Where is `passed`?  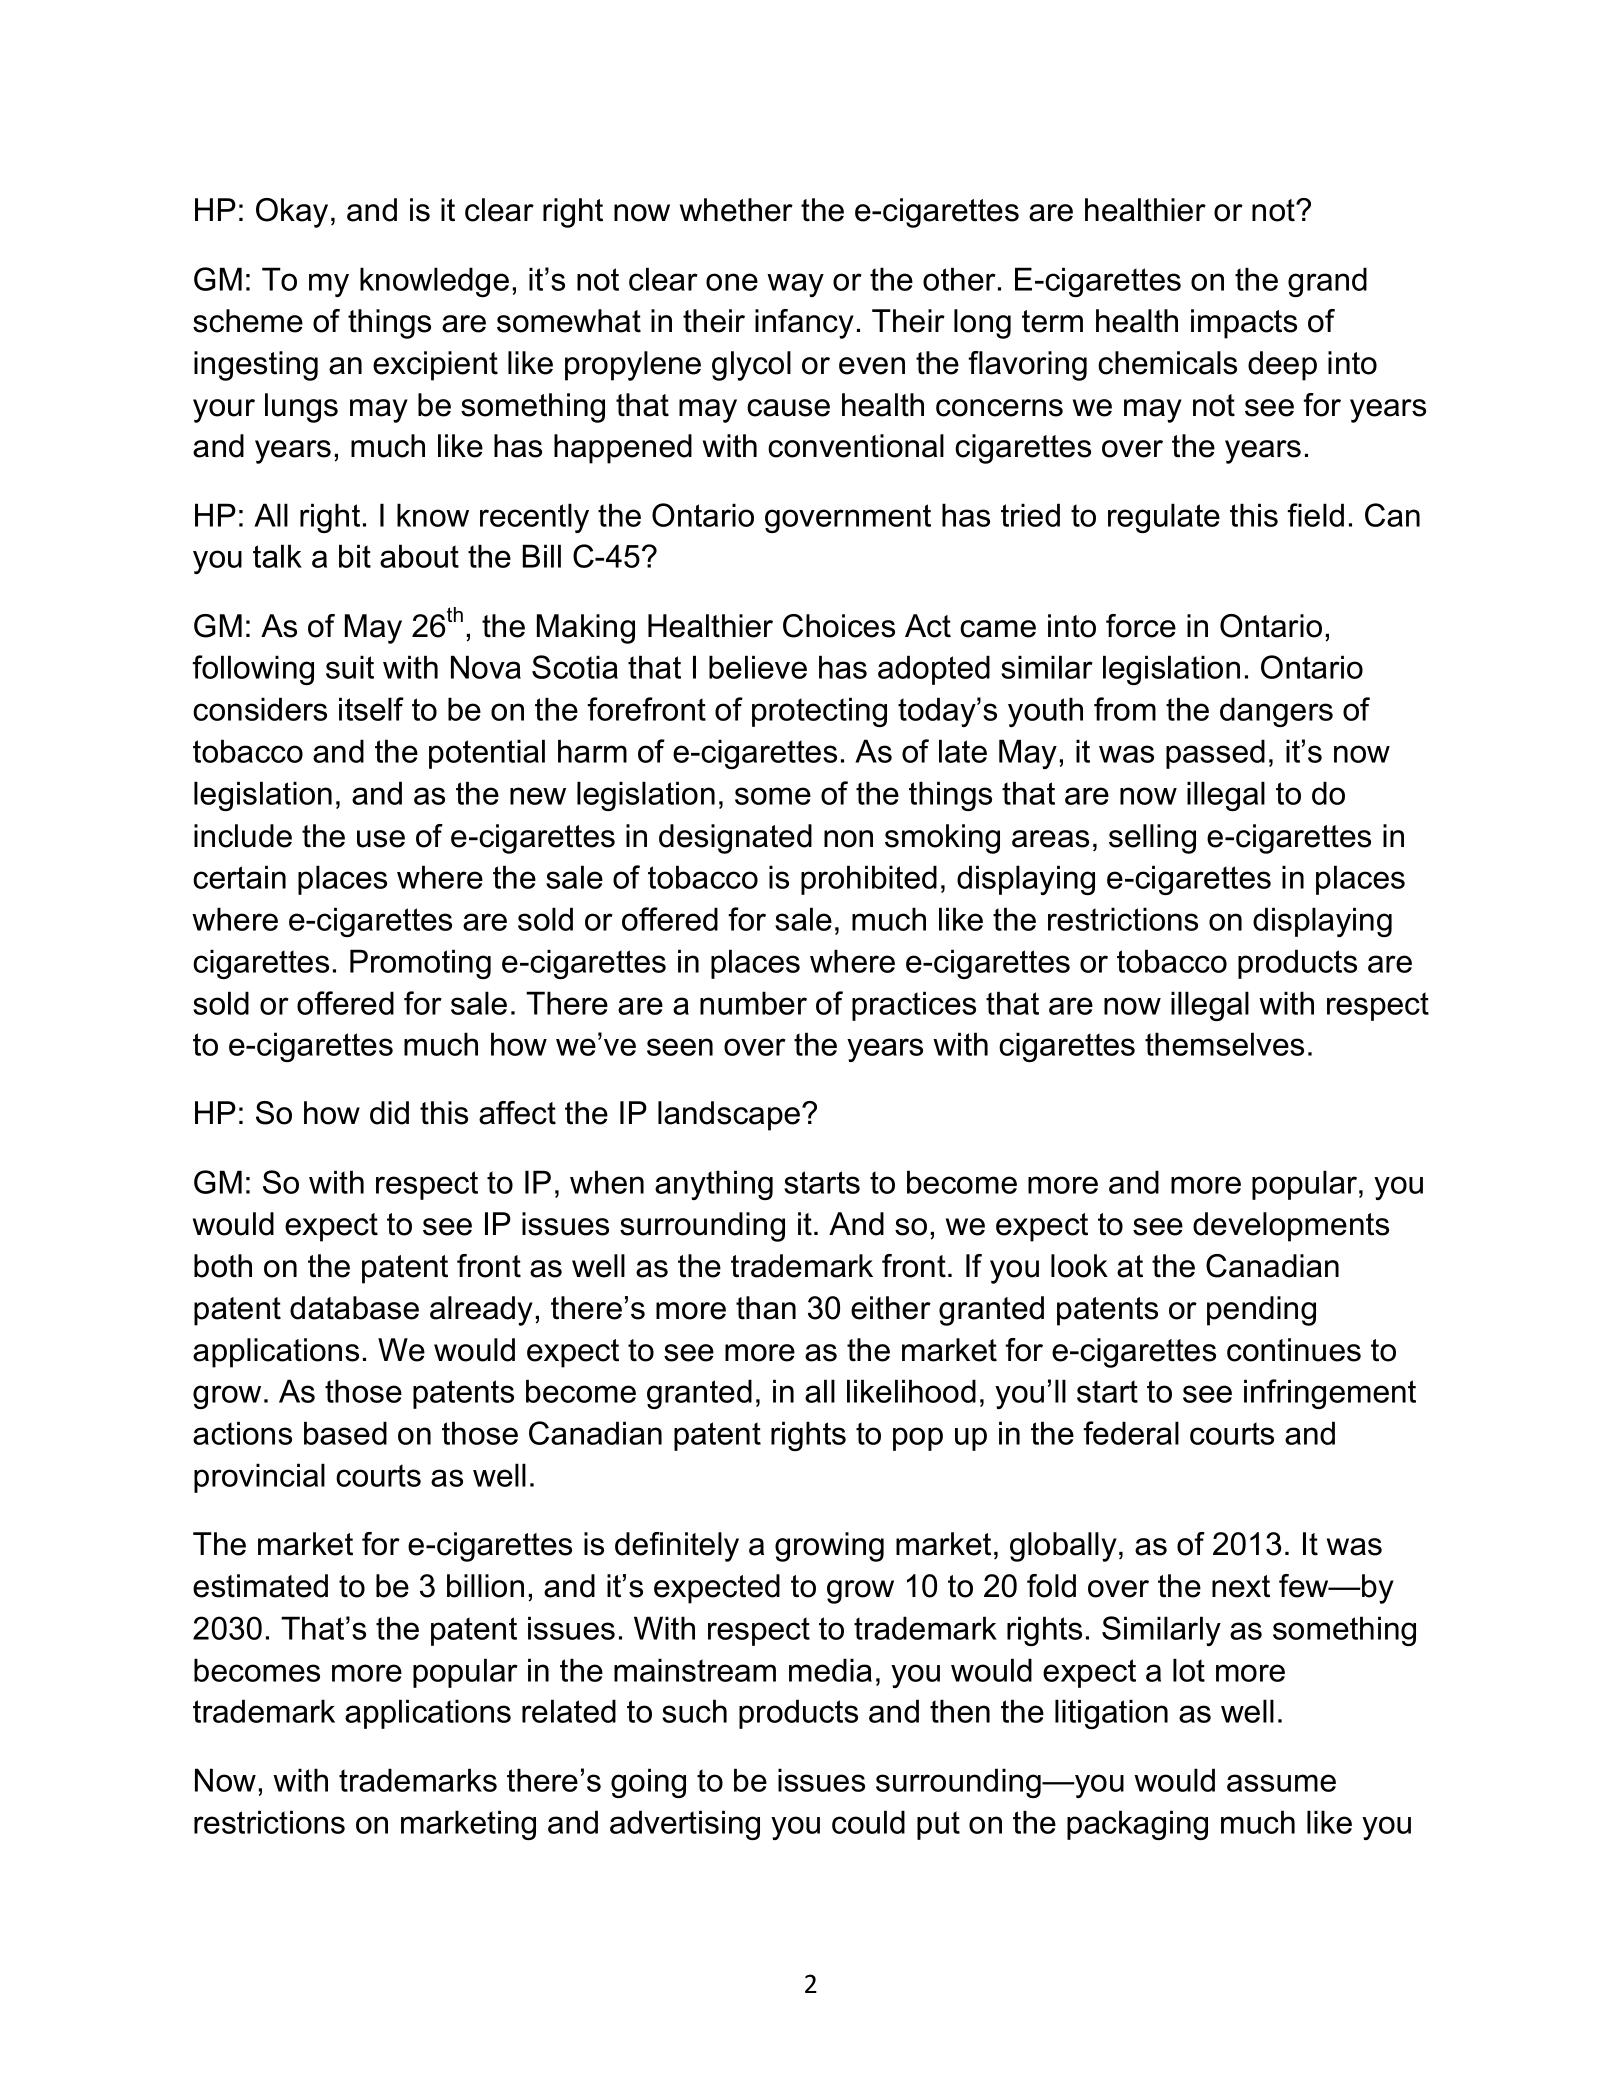 passed is located at coordinates (1215, 754).
